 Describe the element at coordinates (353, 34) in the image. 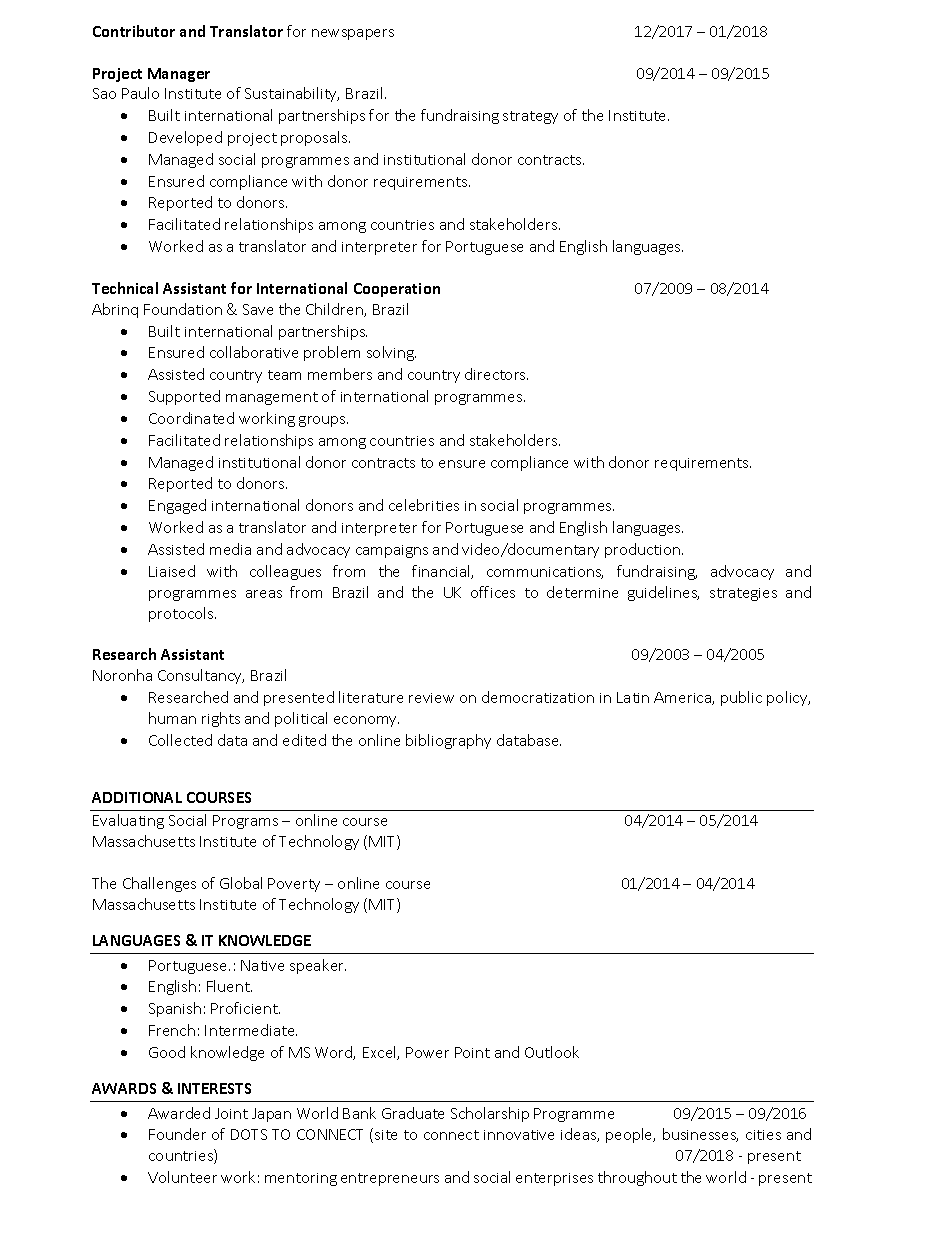

I see `newspapers` at that location.
